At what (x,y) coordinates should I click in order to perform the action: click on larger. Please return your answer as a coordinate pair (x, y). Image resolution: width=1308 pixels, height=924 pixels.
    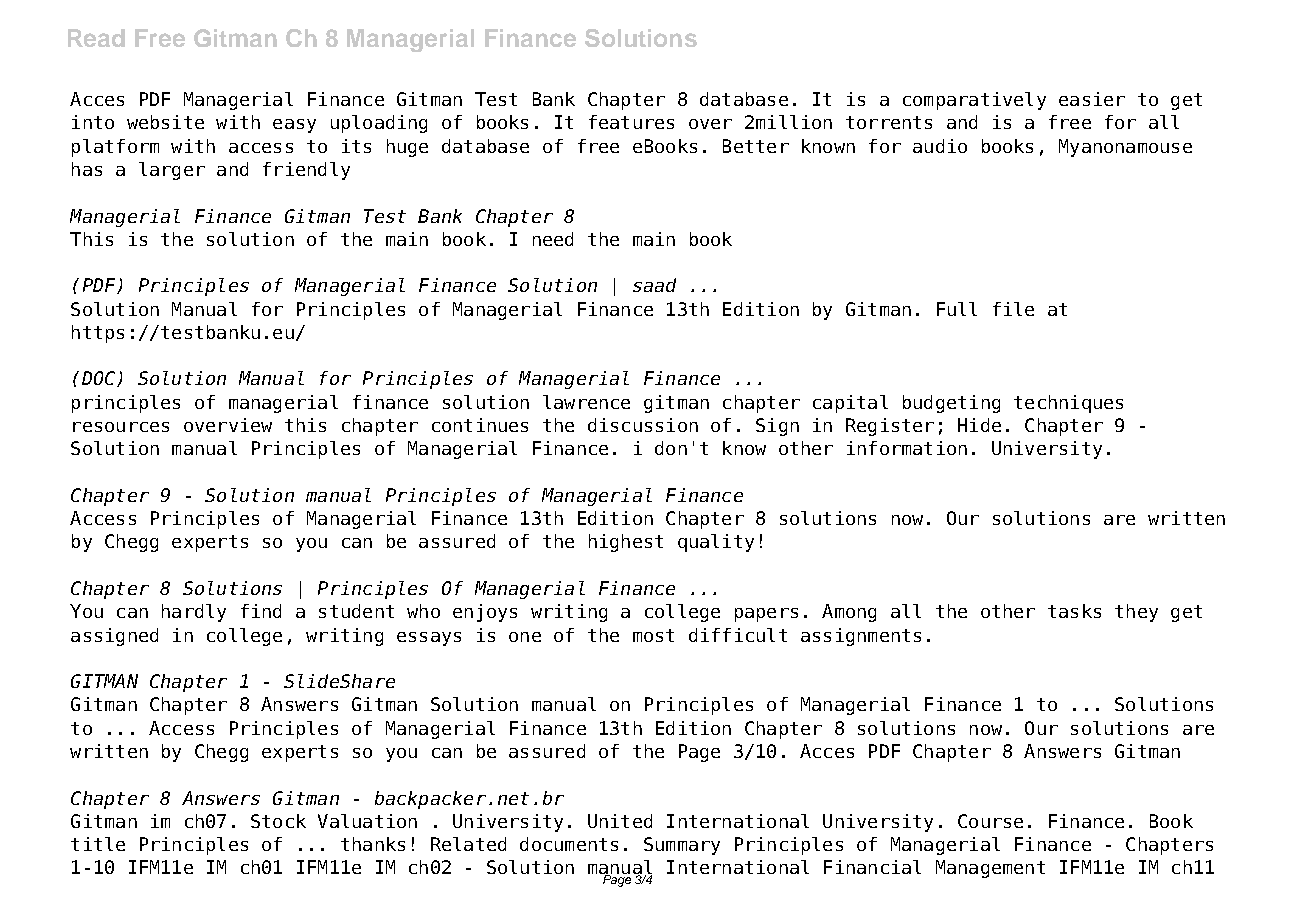
    Looking at the image, I should click on (172, 171).
